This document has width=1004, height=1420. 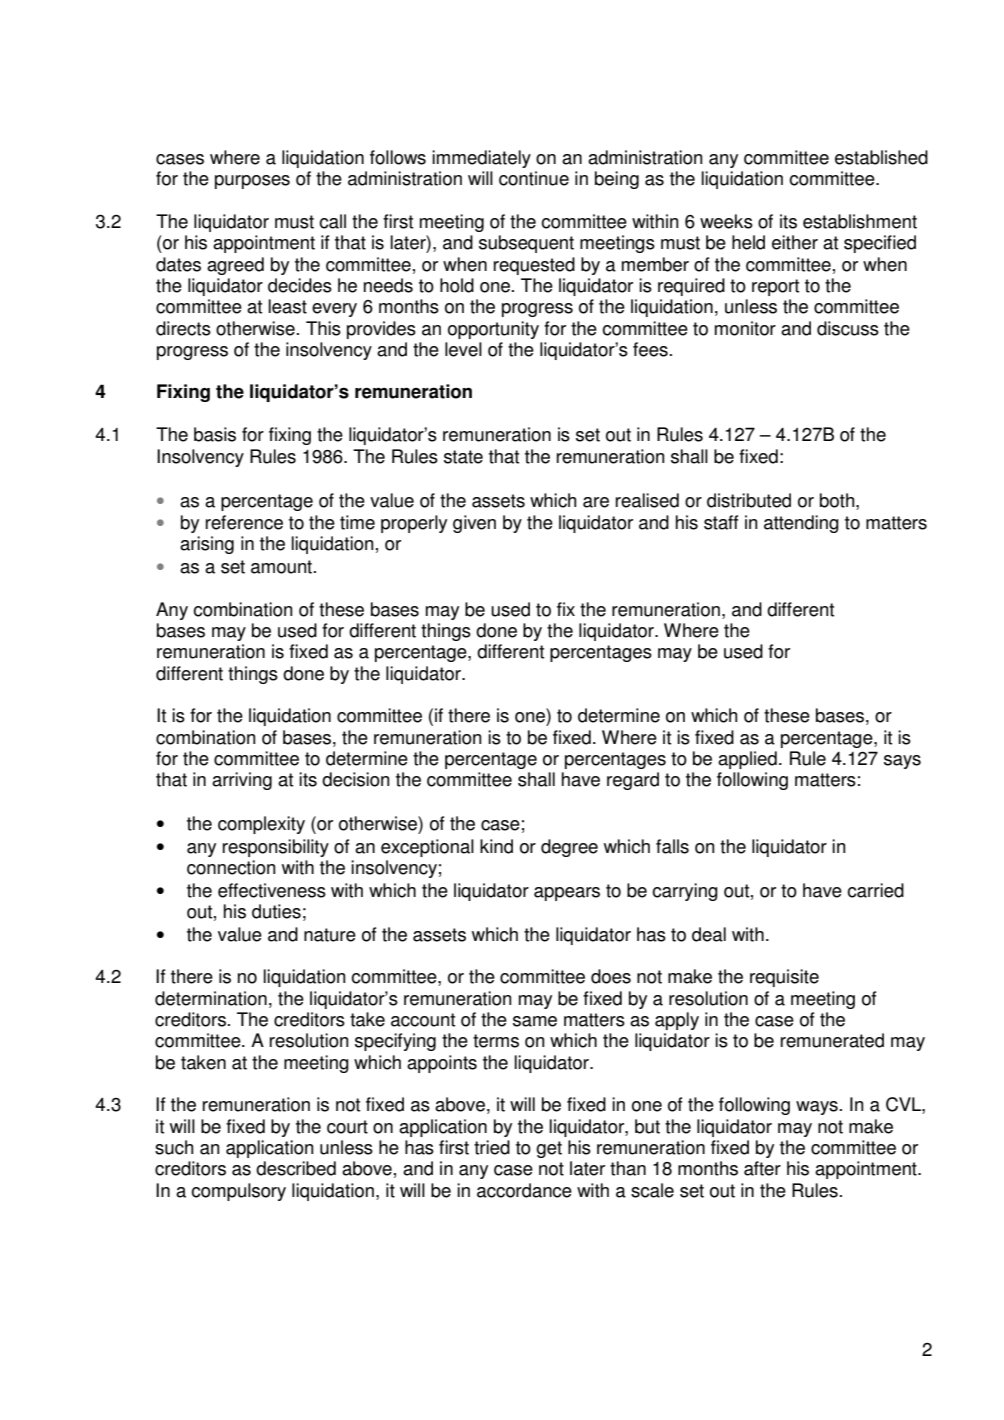 I want to click on described, so click(x=296, y=1168).
